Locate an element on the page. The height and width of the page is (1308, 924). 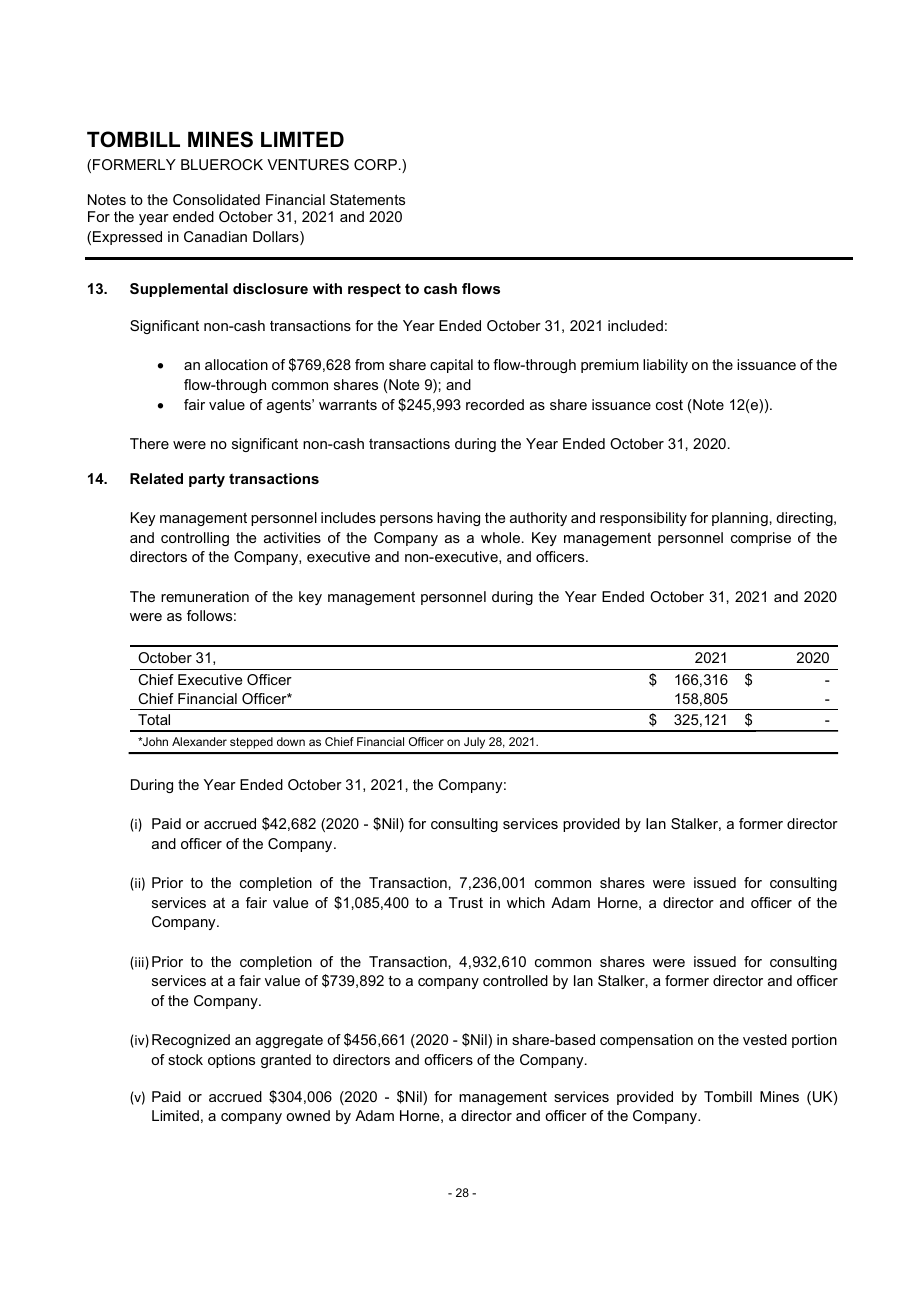
options is located at coordinates (231, 1061).
